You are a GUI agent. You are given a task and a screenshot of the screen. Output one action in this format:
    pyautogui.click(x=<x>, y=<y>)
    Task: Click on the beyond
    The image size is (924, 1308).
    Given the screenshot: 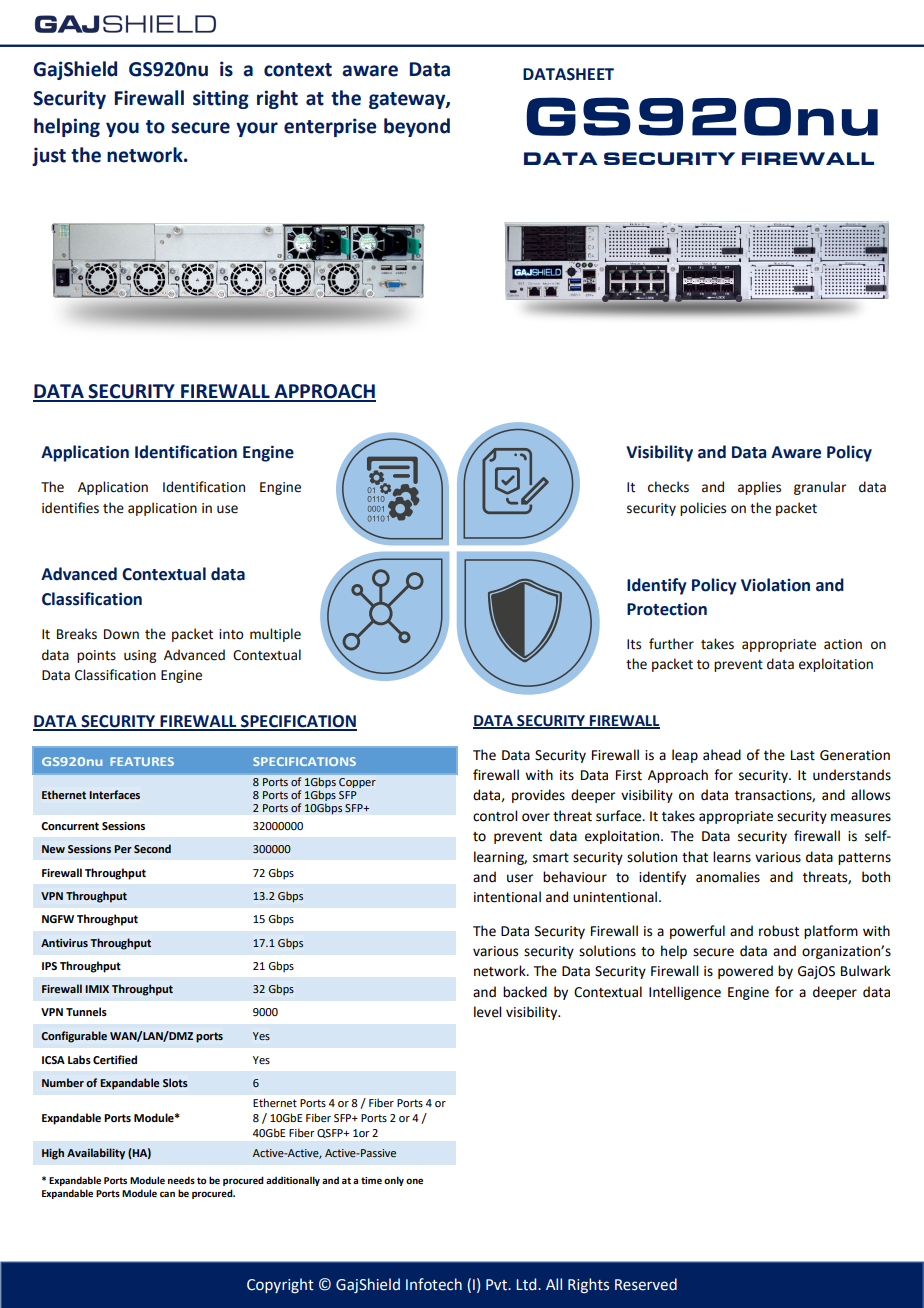 What is the action you would take?
    pyautogui.click(x=417, y=127)
